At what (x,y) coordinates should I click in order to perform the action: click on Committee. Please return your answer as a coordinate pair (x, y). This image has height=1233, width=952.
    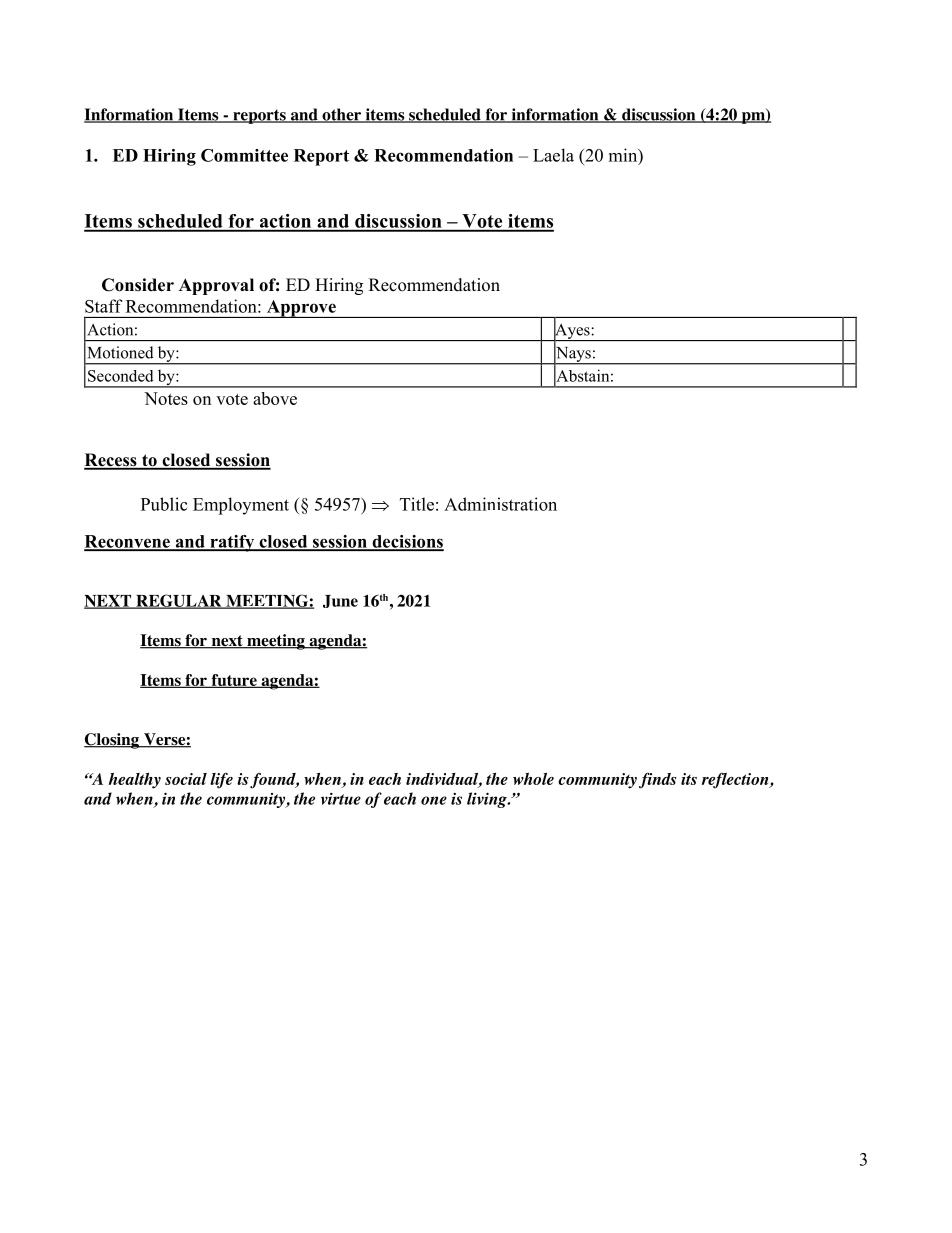
    Looking at the image, I should click on (244, 155).
